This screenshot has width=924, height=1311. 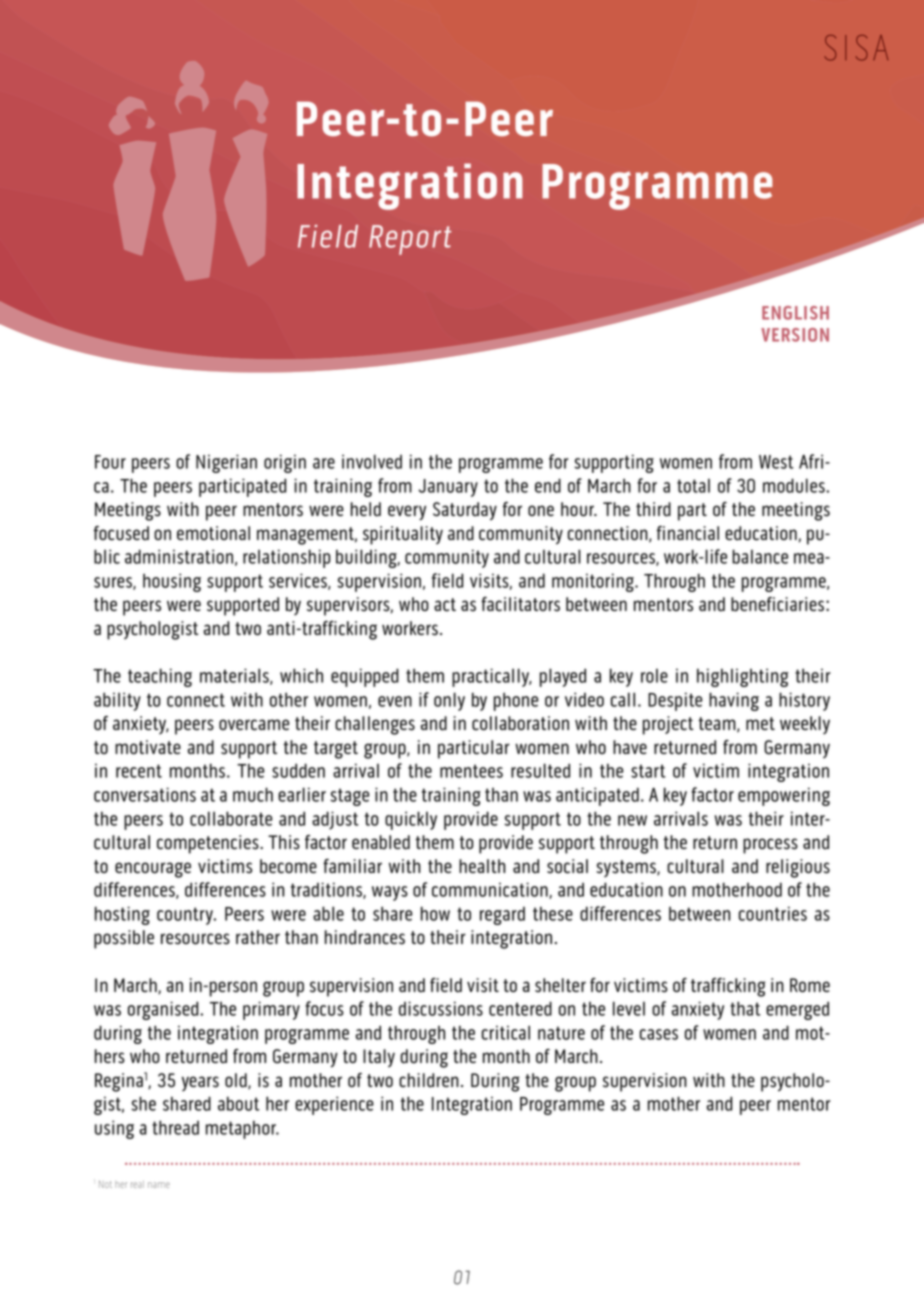 I want to click on thread, so click(x=175, y=1127).
